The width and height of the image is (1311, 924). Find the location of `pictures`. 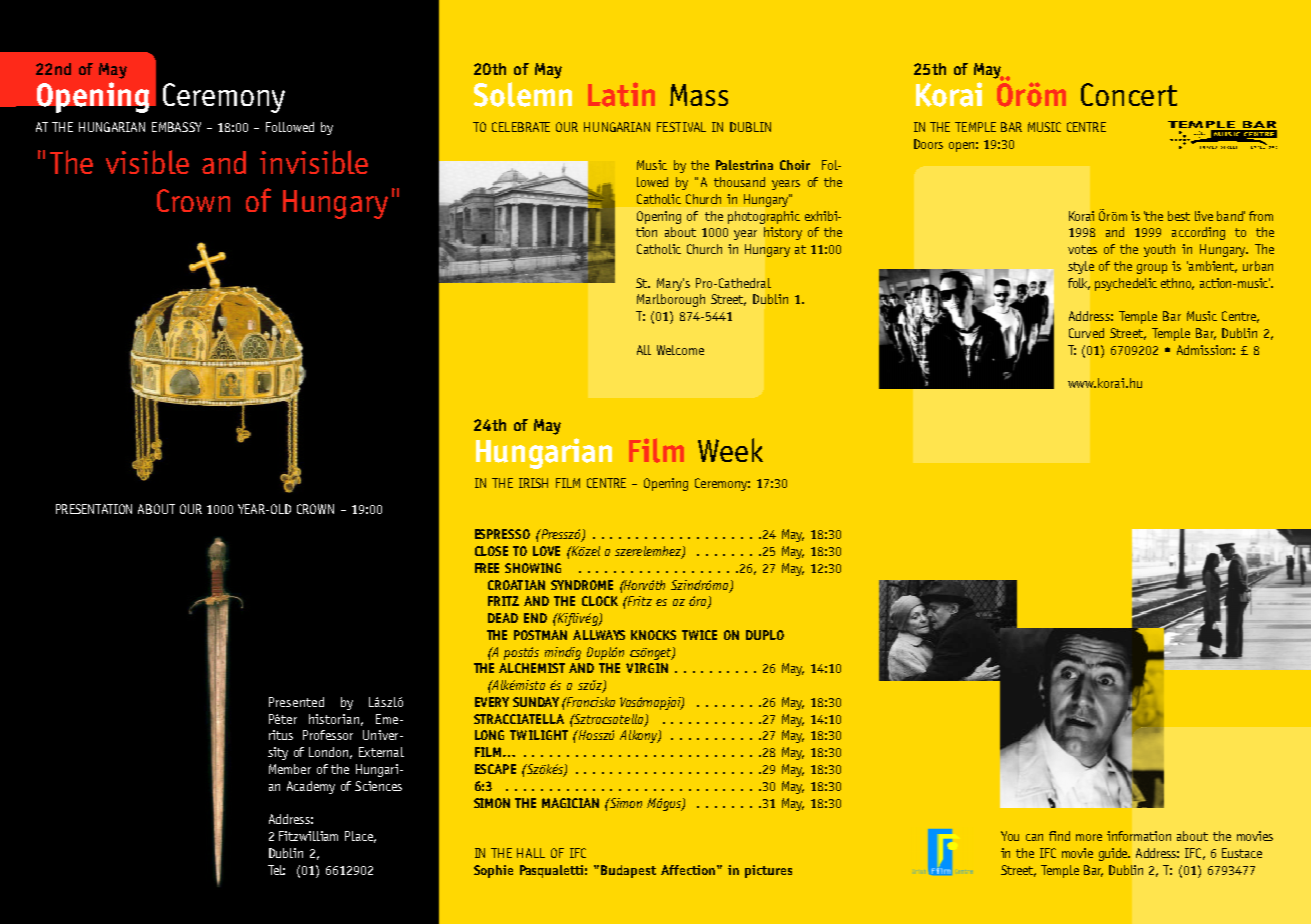

pictures is located at coordinates (768, 871).
